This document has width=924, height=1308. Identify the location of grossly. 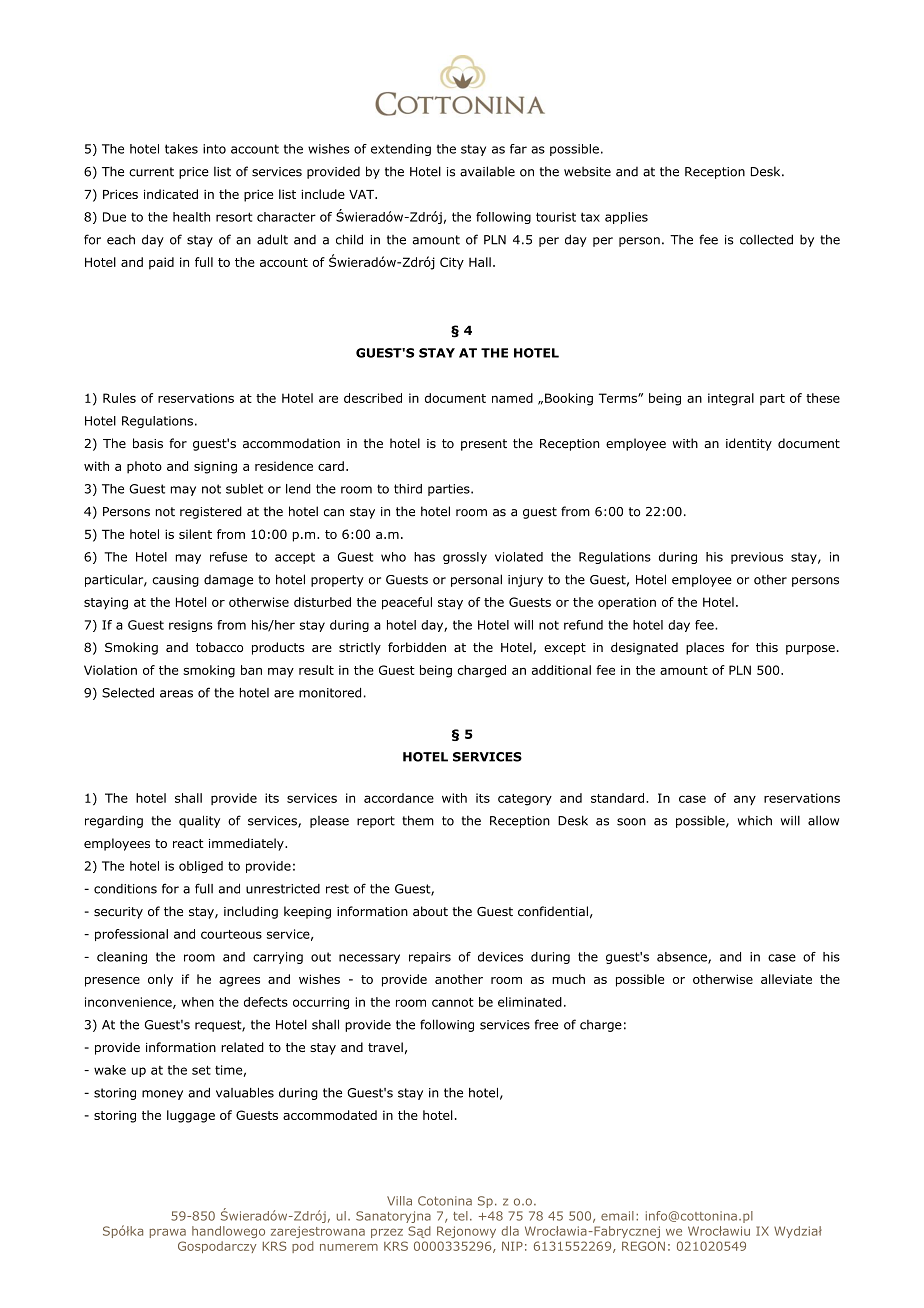
(465, 558).
